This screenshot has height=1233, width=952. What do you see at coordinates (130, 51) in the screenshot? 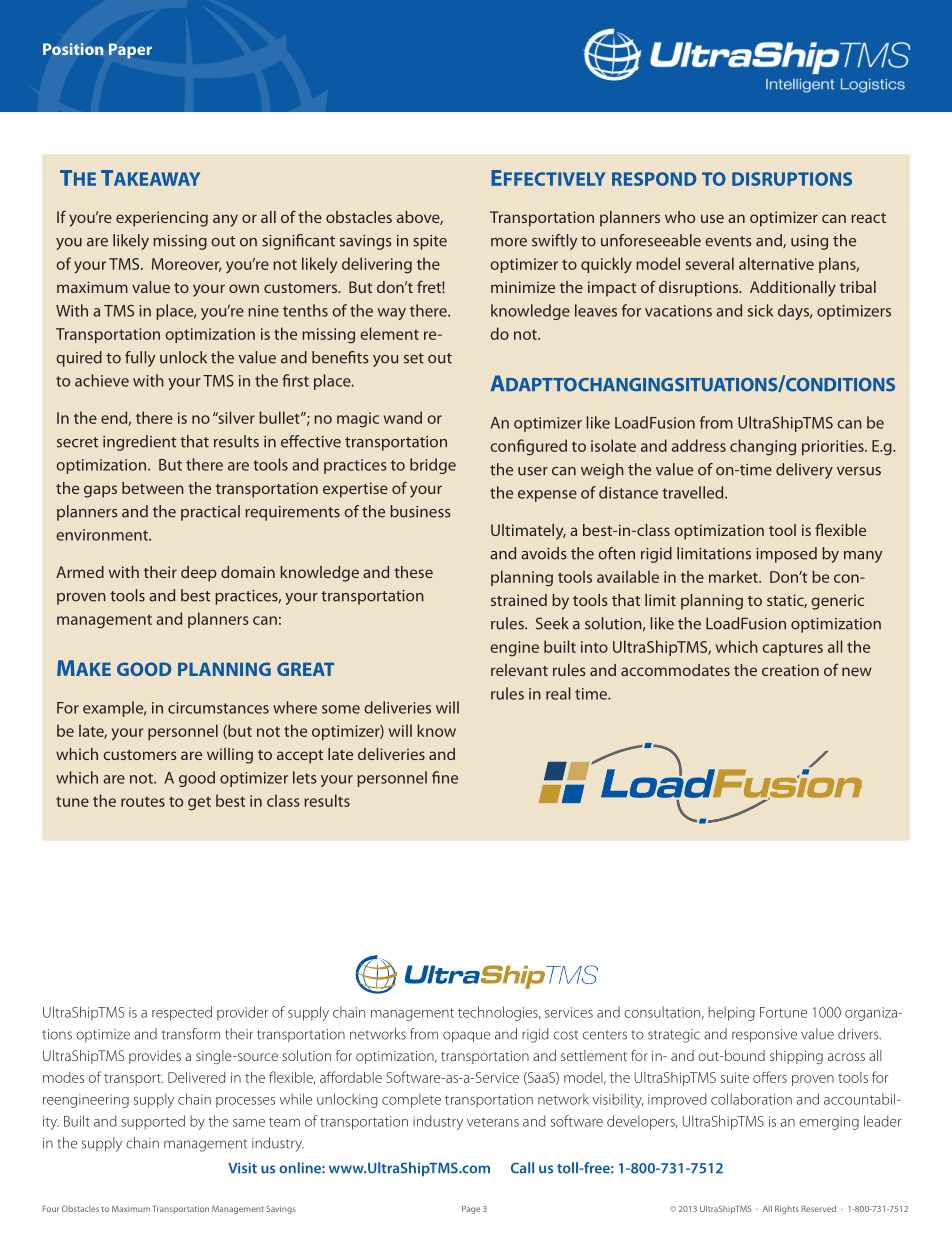
I see `Paper` at bounding box center [130, 51].
